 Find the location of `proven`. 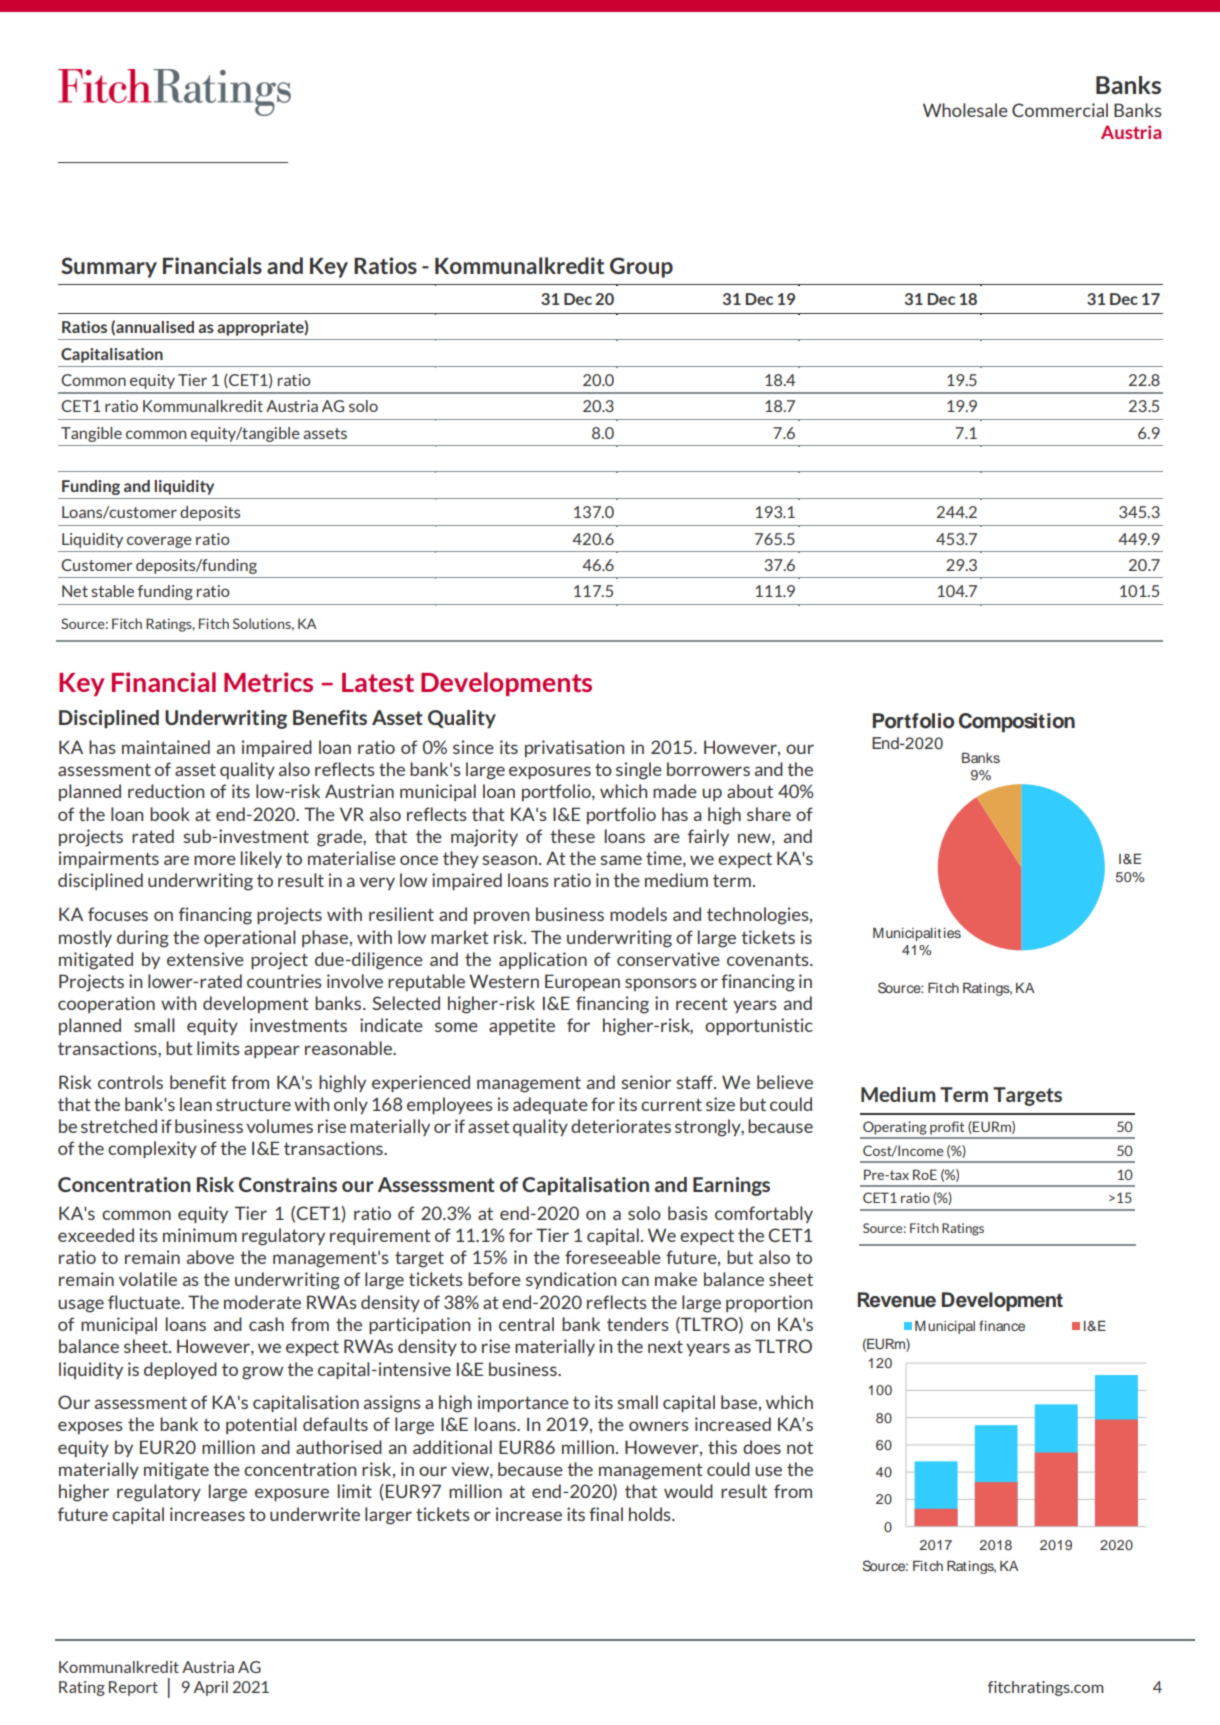

proven is located at coordinates (501, 917).
